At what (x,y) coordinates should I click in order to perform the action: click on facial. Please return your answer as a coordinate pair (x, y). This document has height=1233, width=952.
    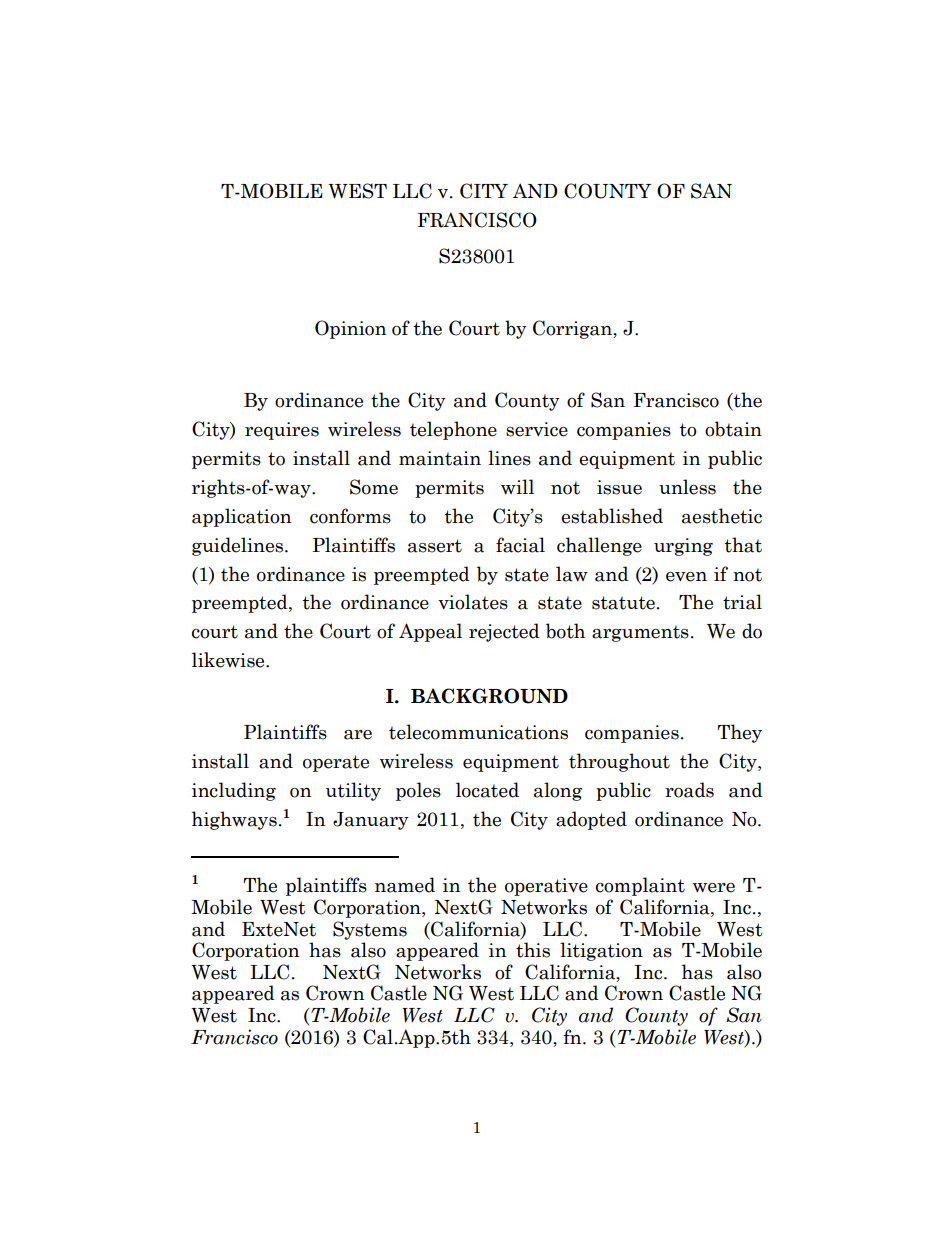
    Looking at the image, I should click on (520, 545).
